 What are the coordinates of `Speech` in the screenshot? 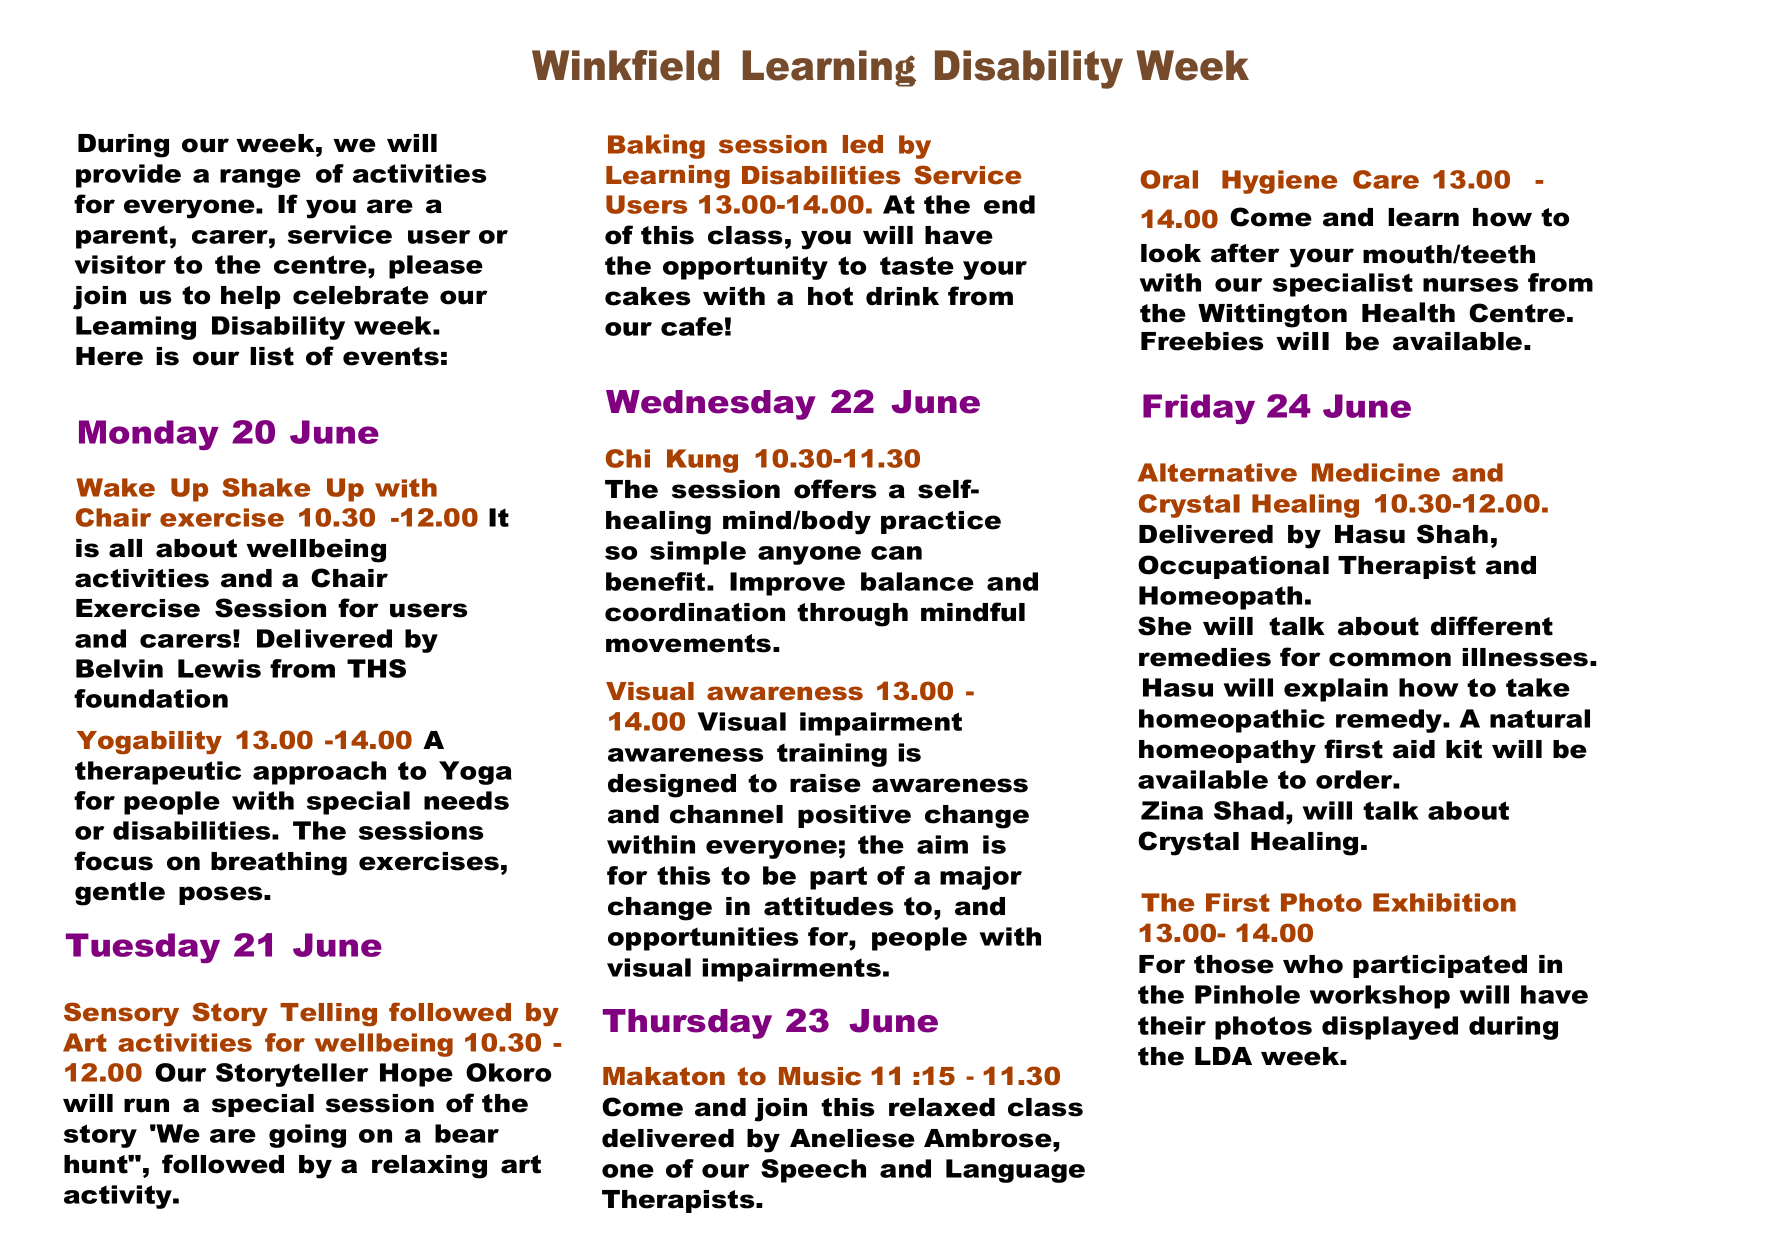 It's located at (813, 1171).
